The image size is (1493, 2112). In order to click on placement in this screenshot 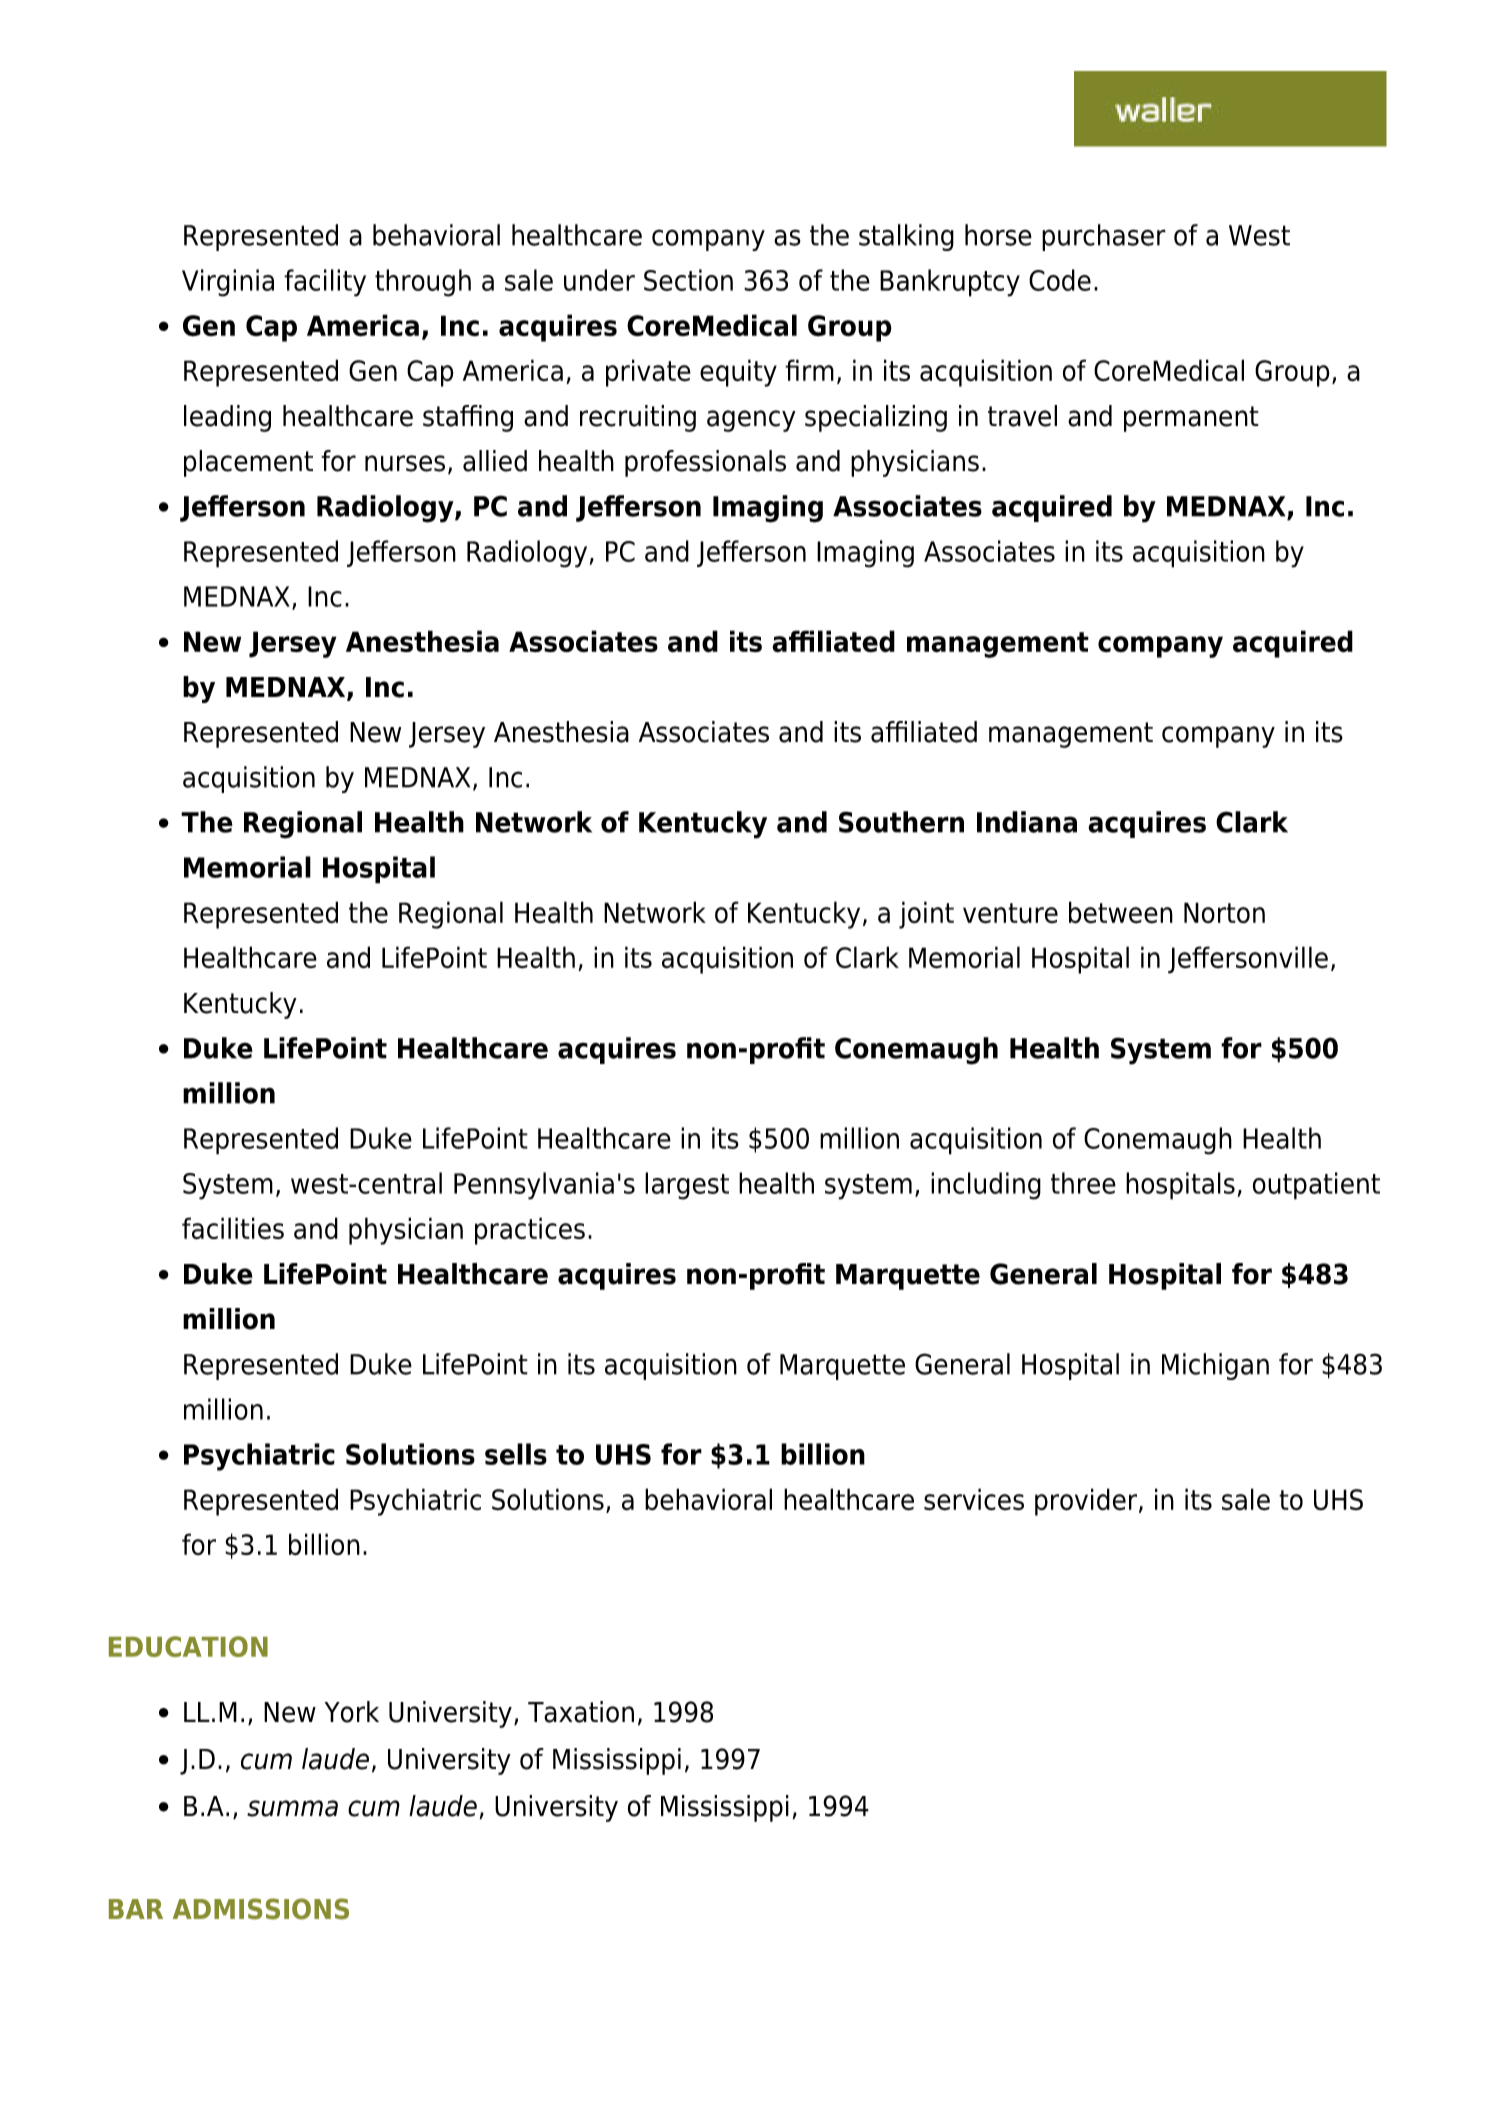, I will do `click(248, 463)`.
